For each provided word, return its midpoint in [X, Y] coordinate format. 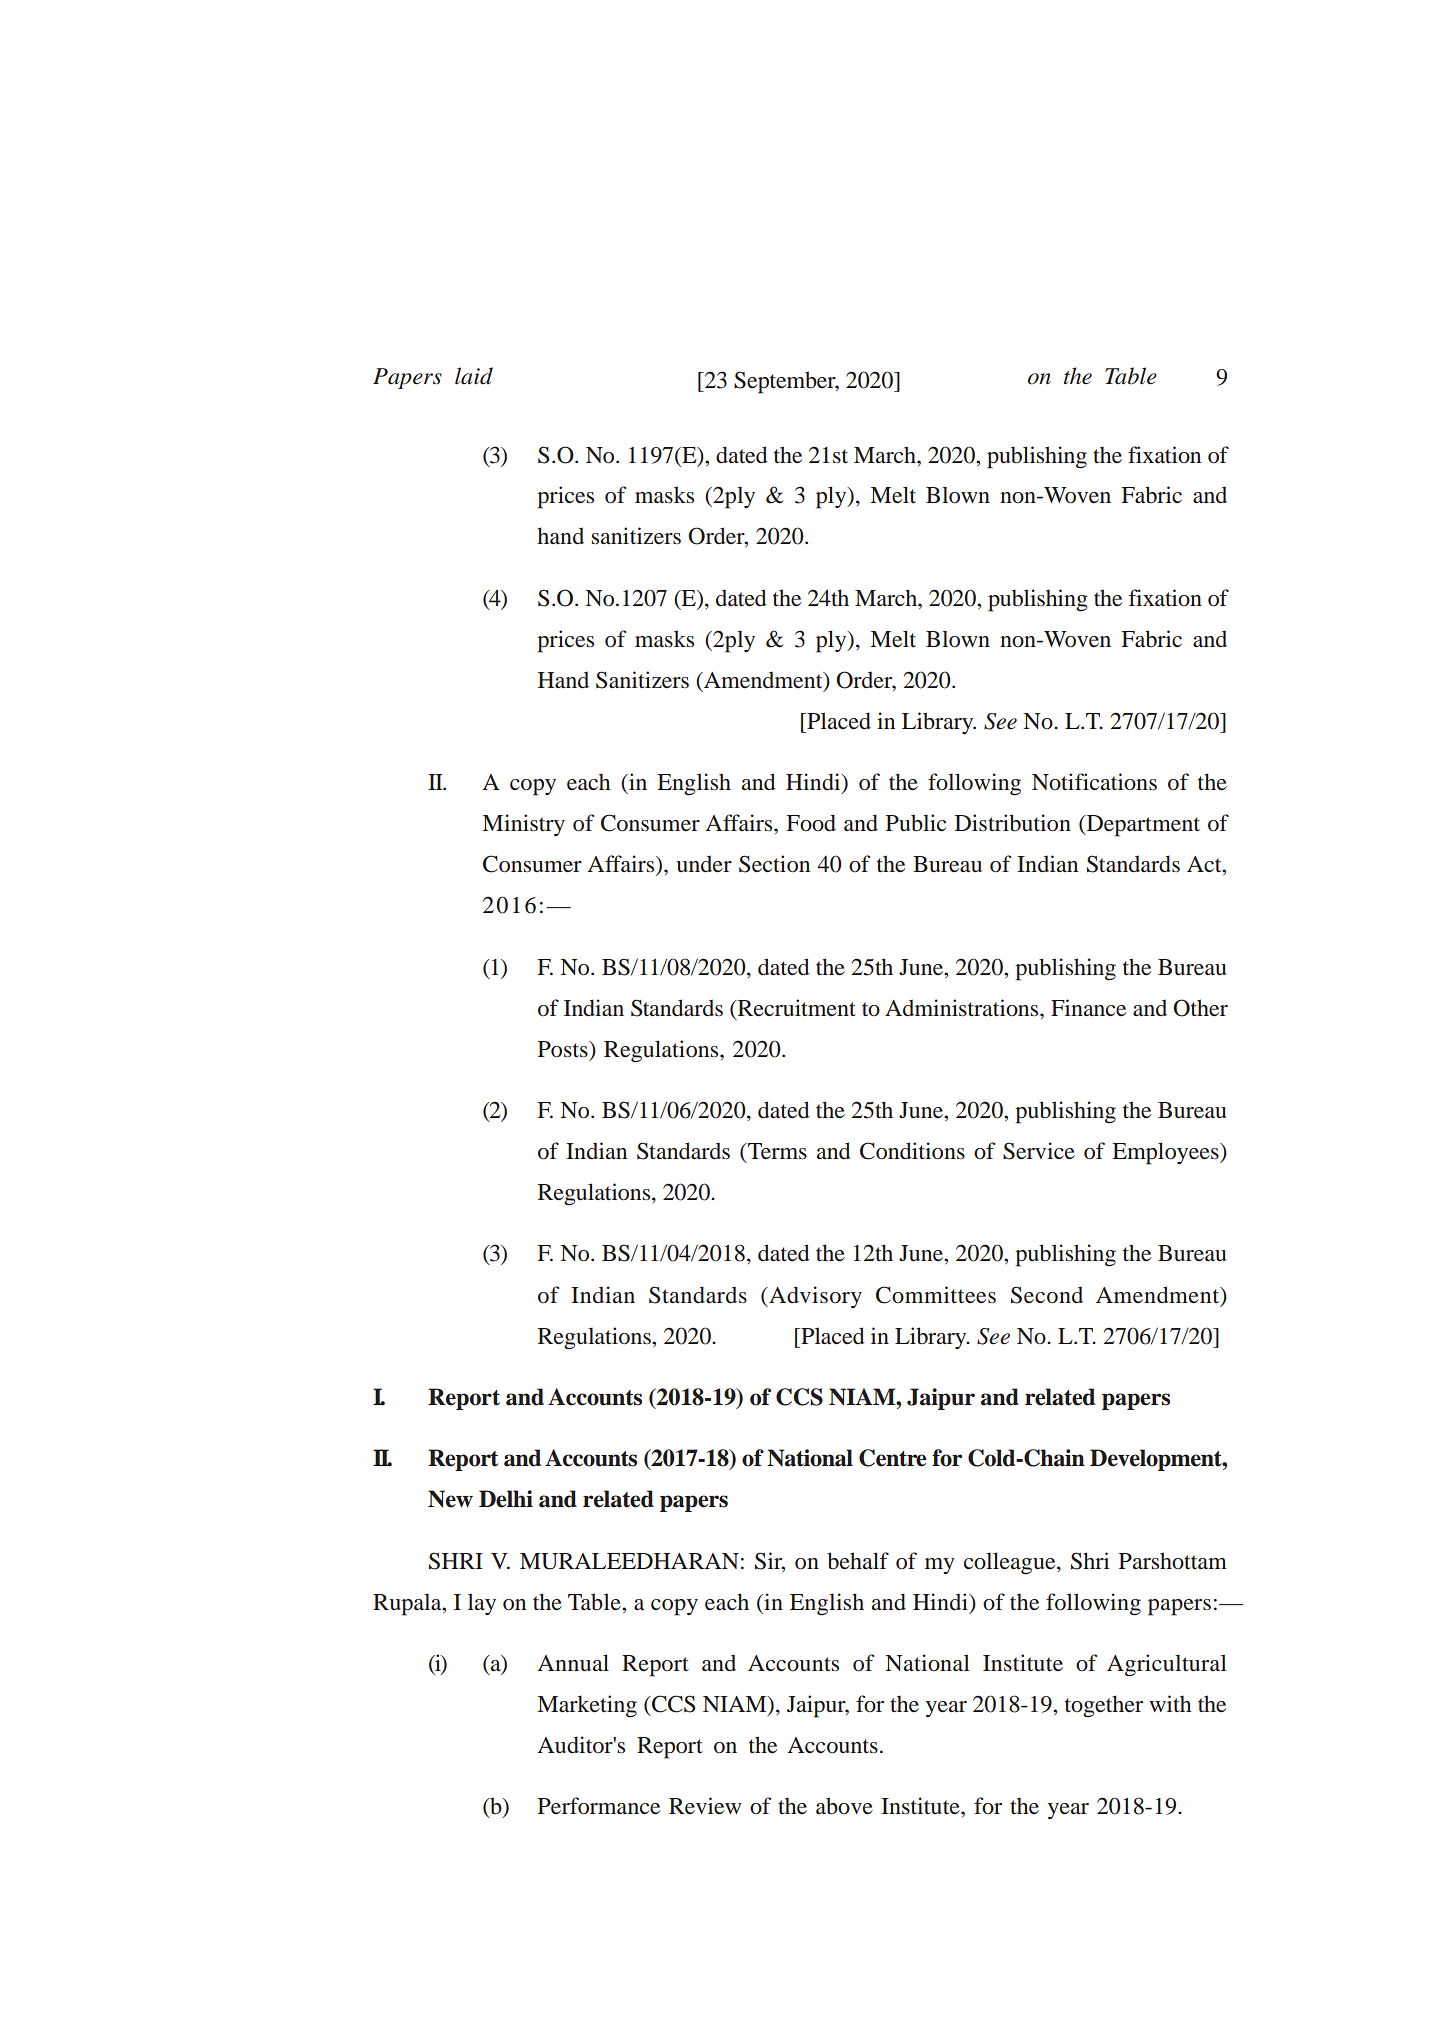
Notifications [1094, 782]
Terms [776, 1151]
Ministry [523, 825]
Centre [892, 1458]
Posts [564, 1049]
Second [1047, 1295]
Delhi [506, 1499]
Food [811, 822]
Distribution [1013, 823]
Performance [599, 1806]
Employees [1166, 1153]
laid [474, 376]
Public [916, 823]
